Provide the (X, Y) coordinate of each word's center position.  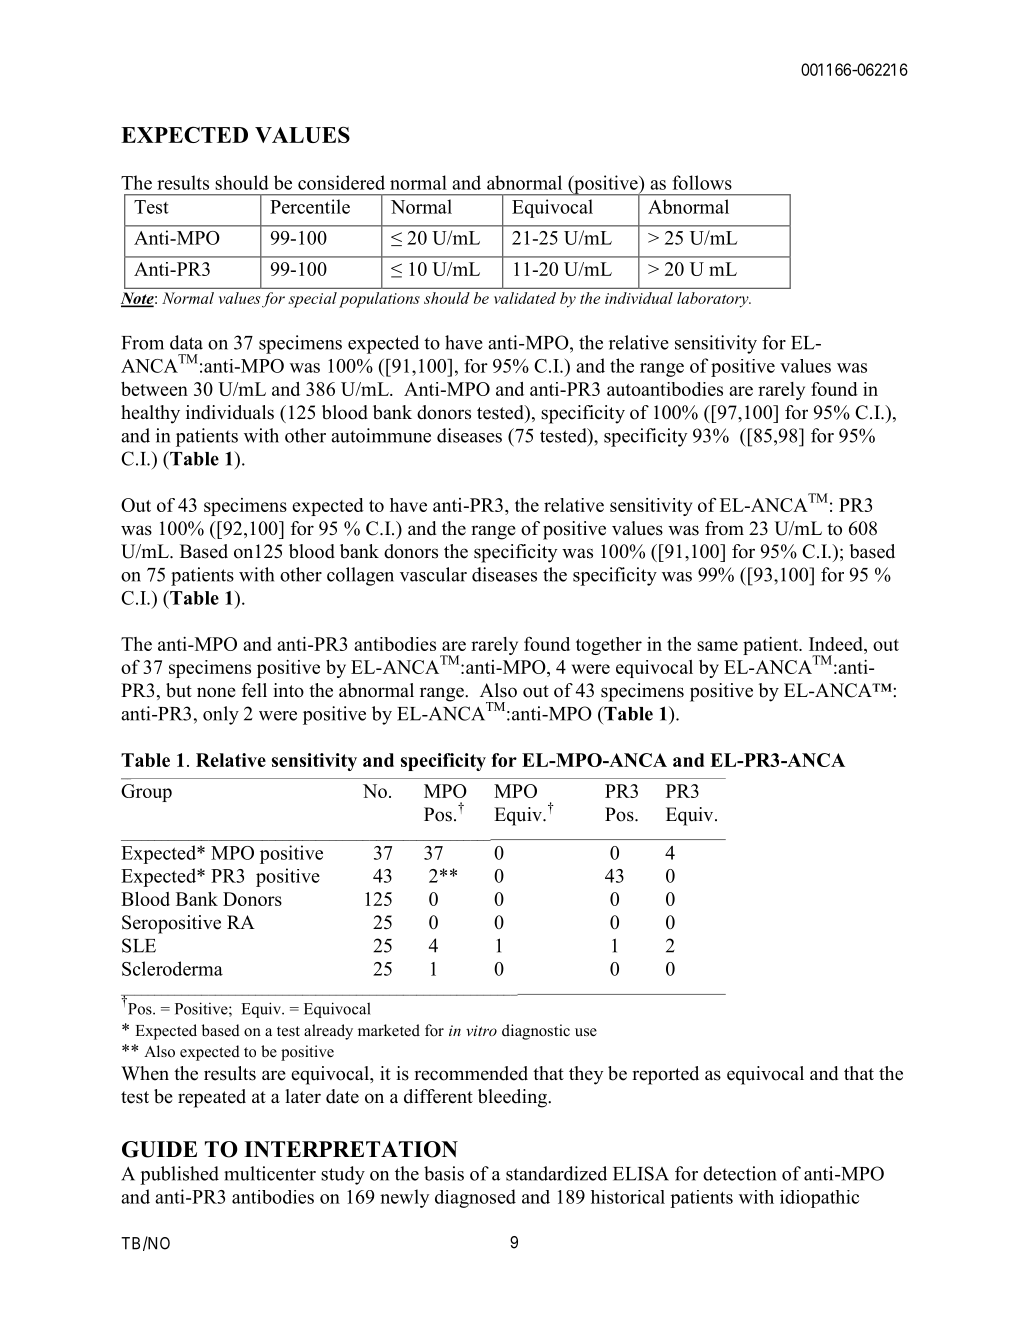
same (717, 646)
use (586, 1032)
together (609, 646)
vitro (481, 1030)
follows (702, 182)
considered (341, 182)
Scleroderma (172, 968)
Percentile (310, 206)
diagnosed (475, 1198)
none (216, 692)
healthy (150, 414)
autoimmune (381, 435)
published (179, 1175)
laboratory (714, 300)
